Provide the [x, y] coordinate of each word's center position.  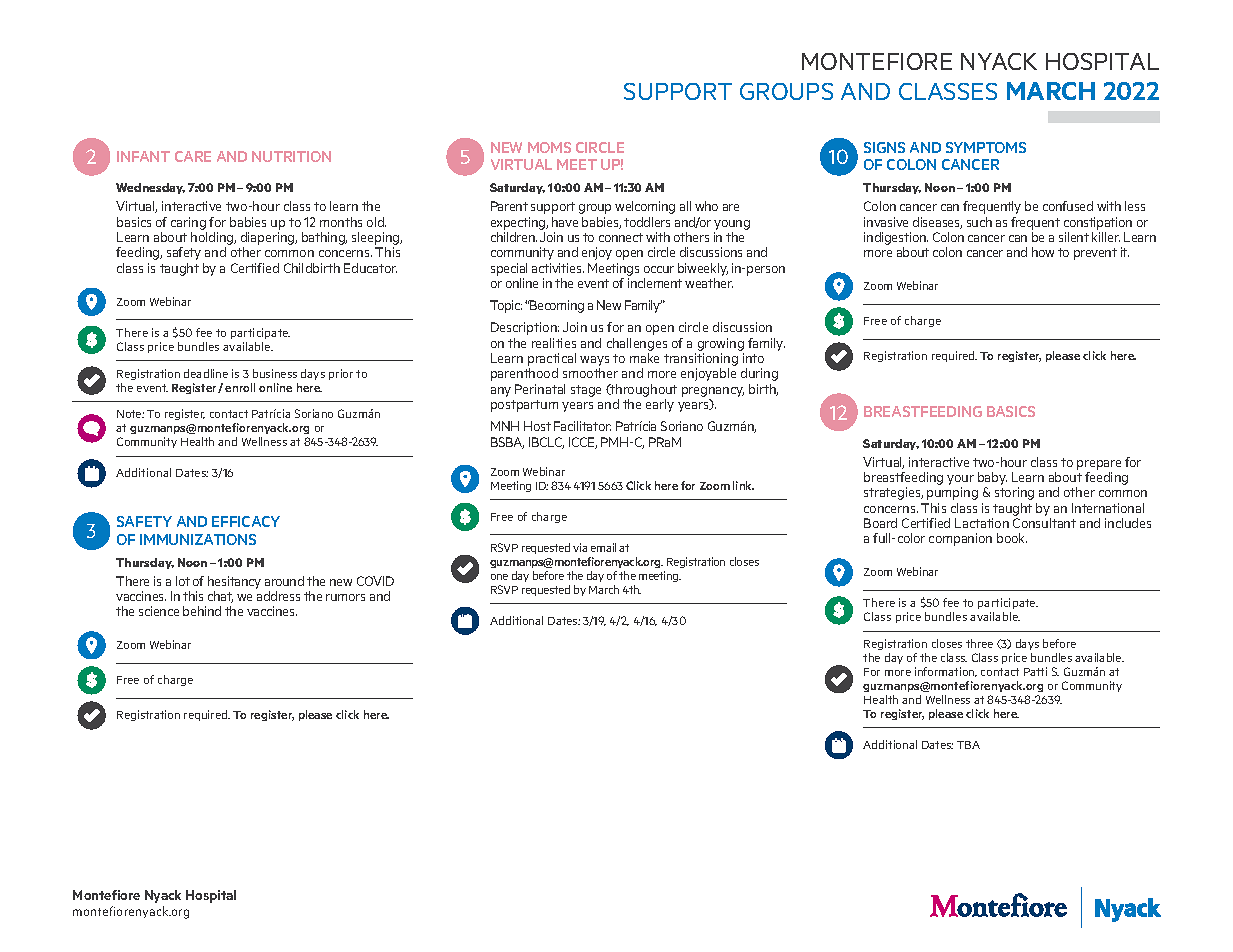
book [1012, 538]
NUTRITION [291, 156]
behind [202, 611]
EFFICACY [246, 521]
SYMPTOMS [986, 147]
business [275, 373]
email [603, 547]
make [644, 358]
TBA [968, 745]
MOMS [549, 147]
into [753, 358]
